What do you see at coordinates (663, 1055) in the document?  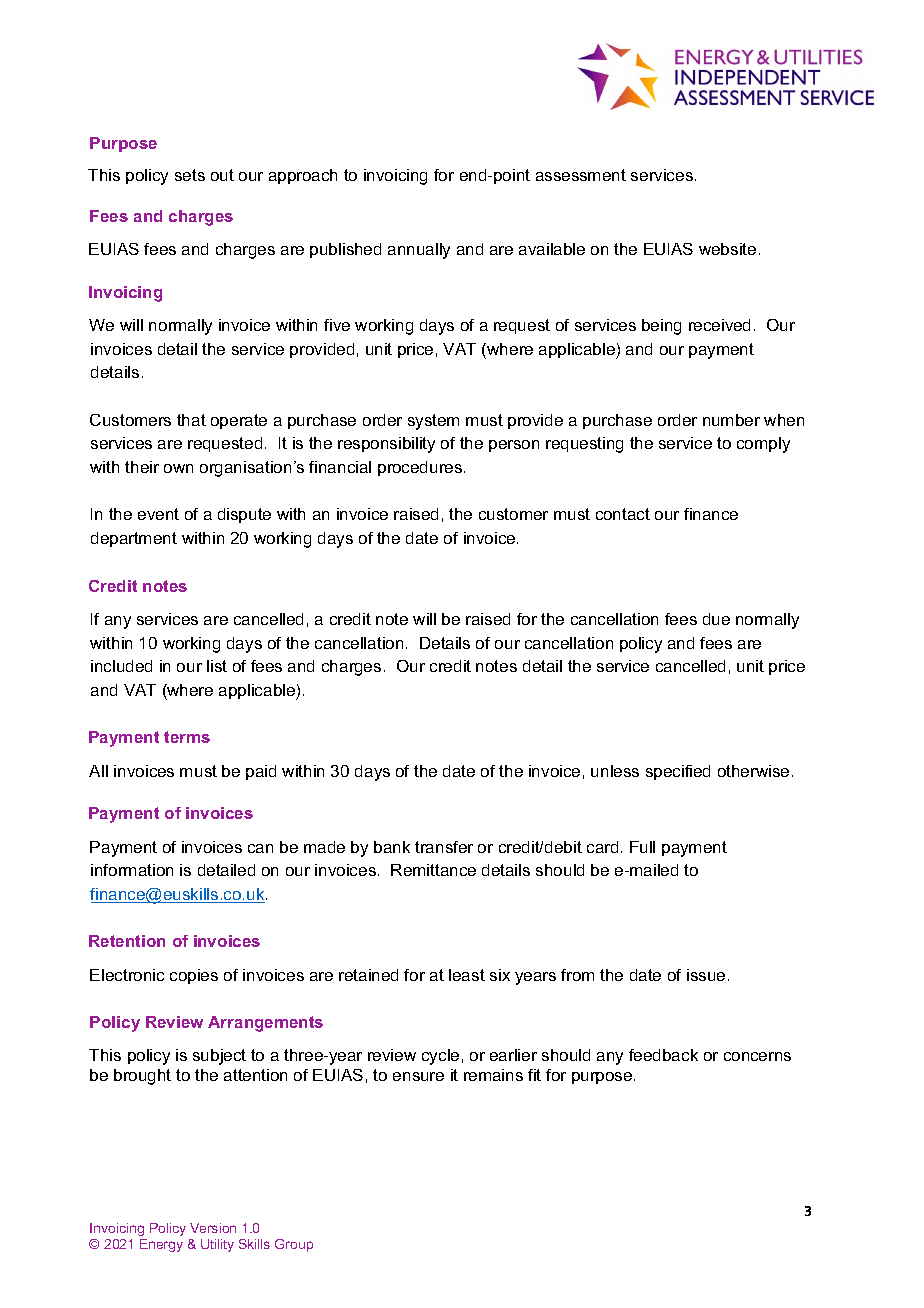 I see `feedback` at bounding box center [663, 1055].
